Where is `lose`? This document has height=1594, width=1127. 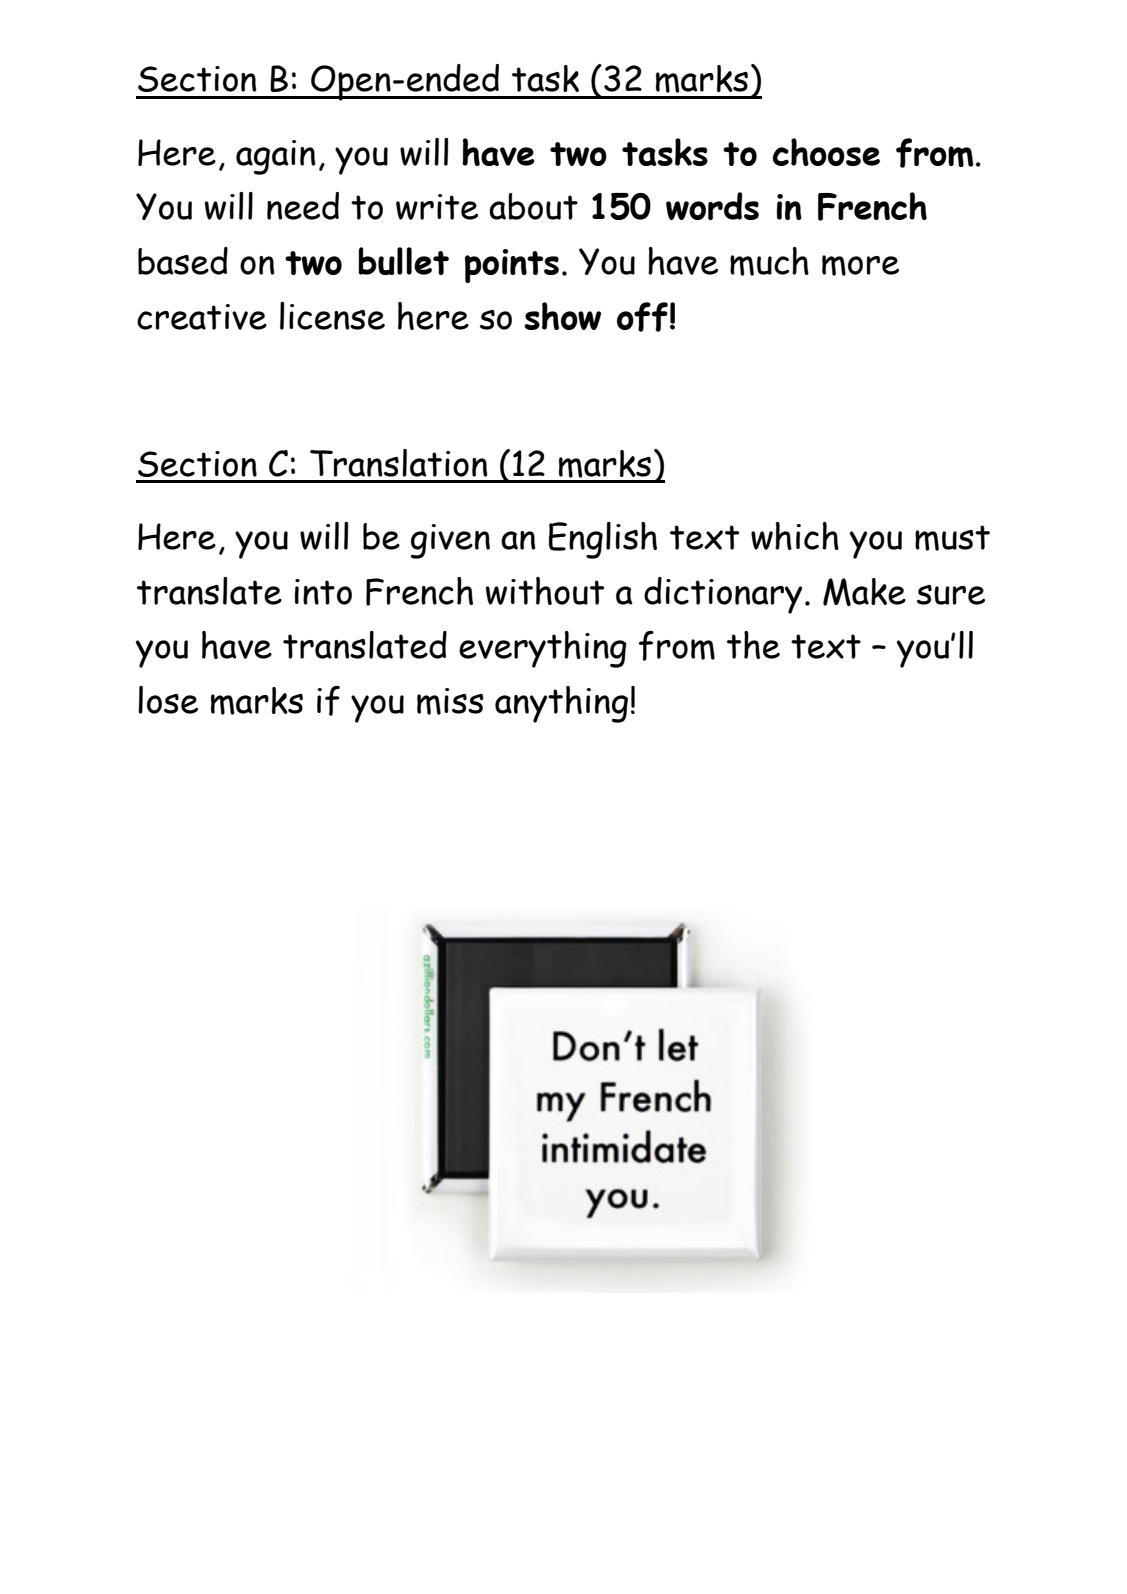
lose is located at coordinates (168, 700).
